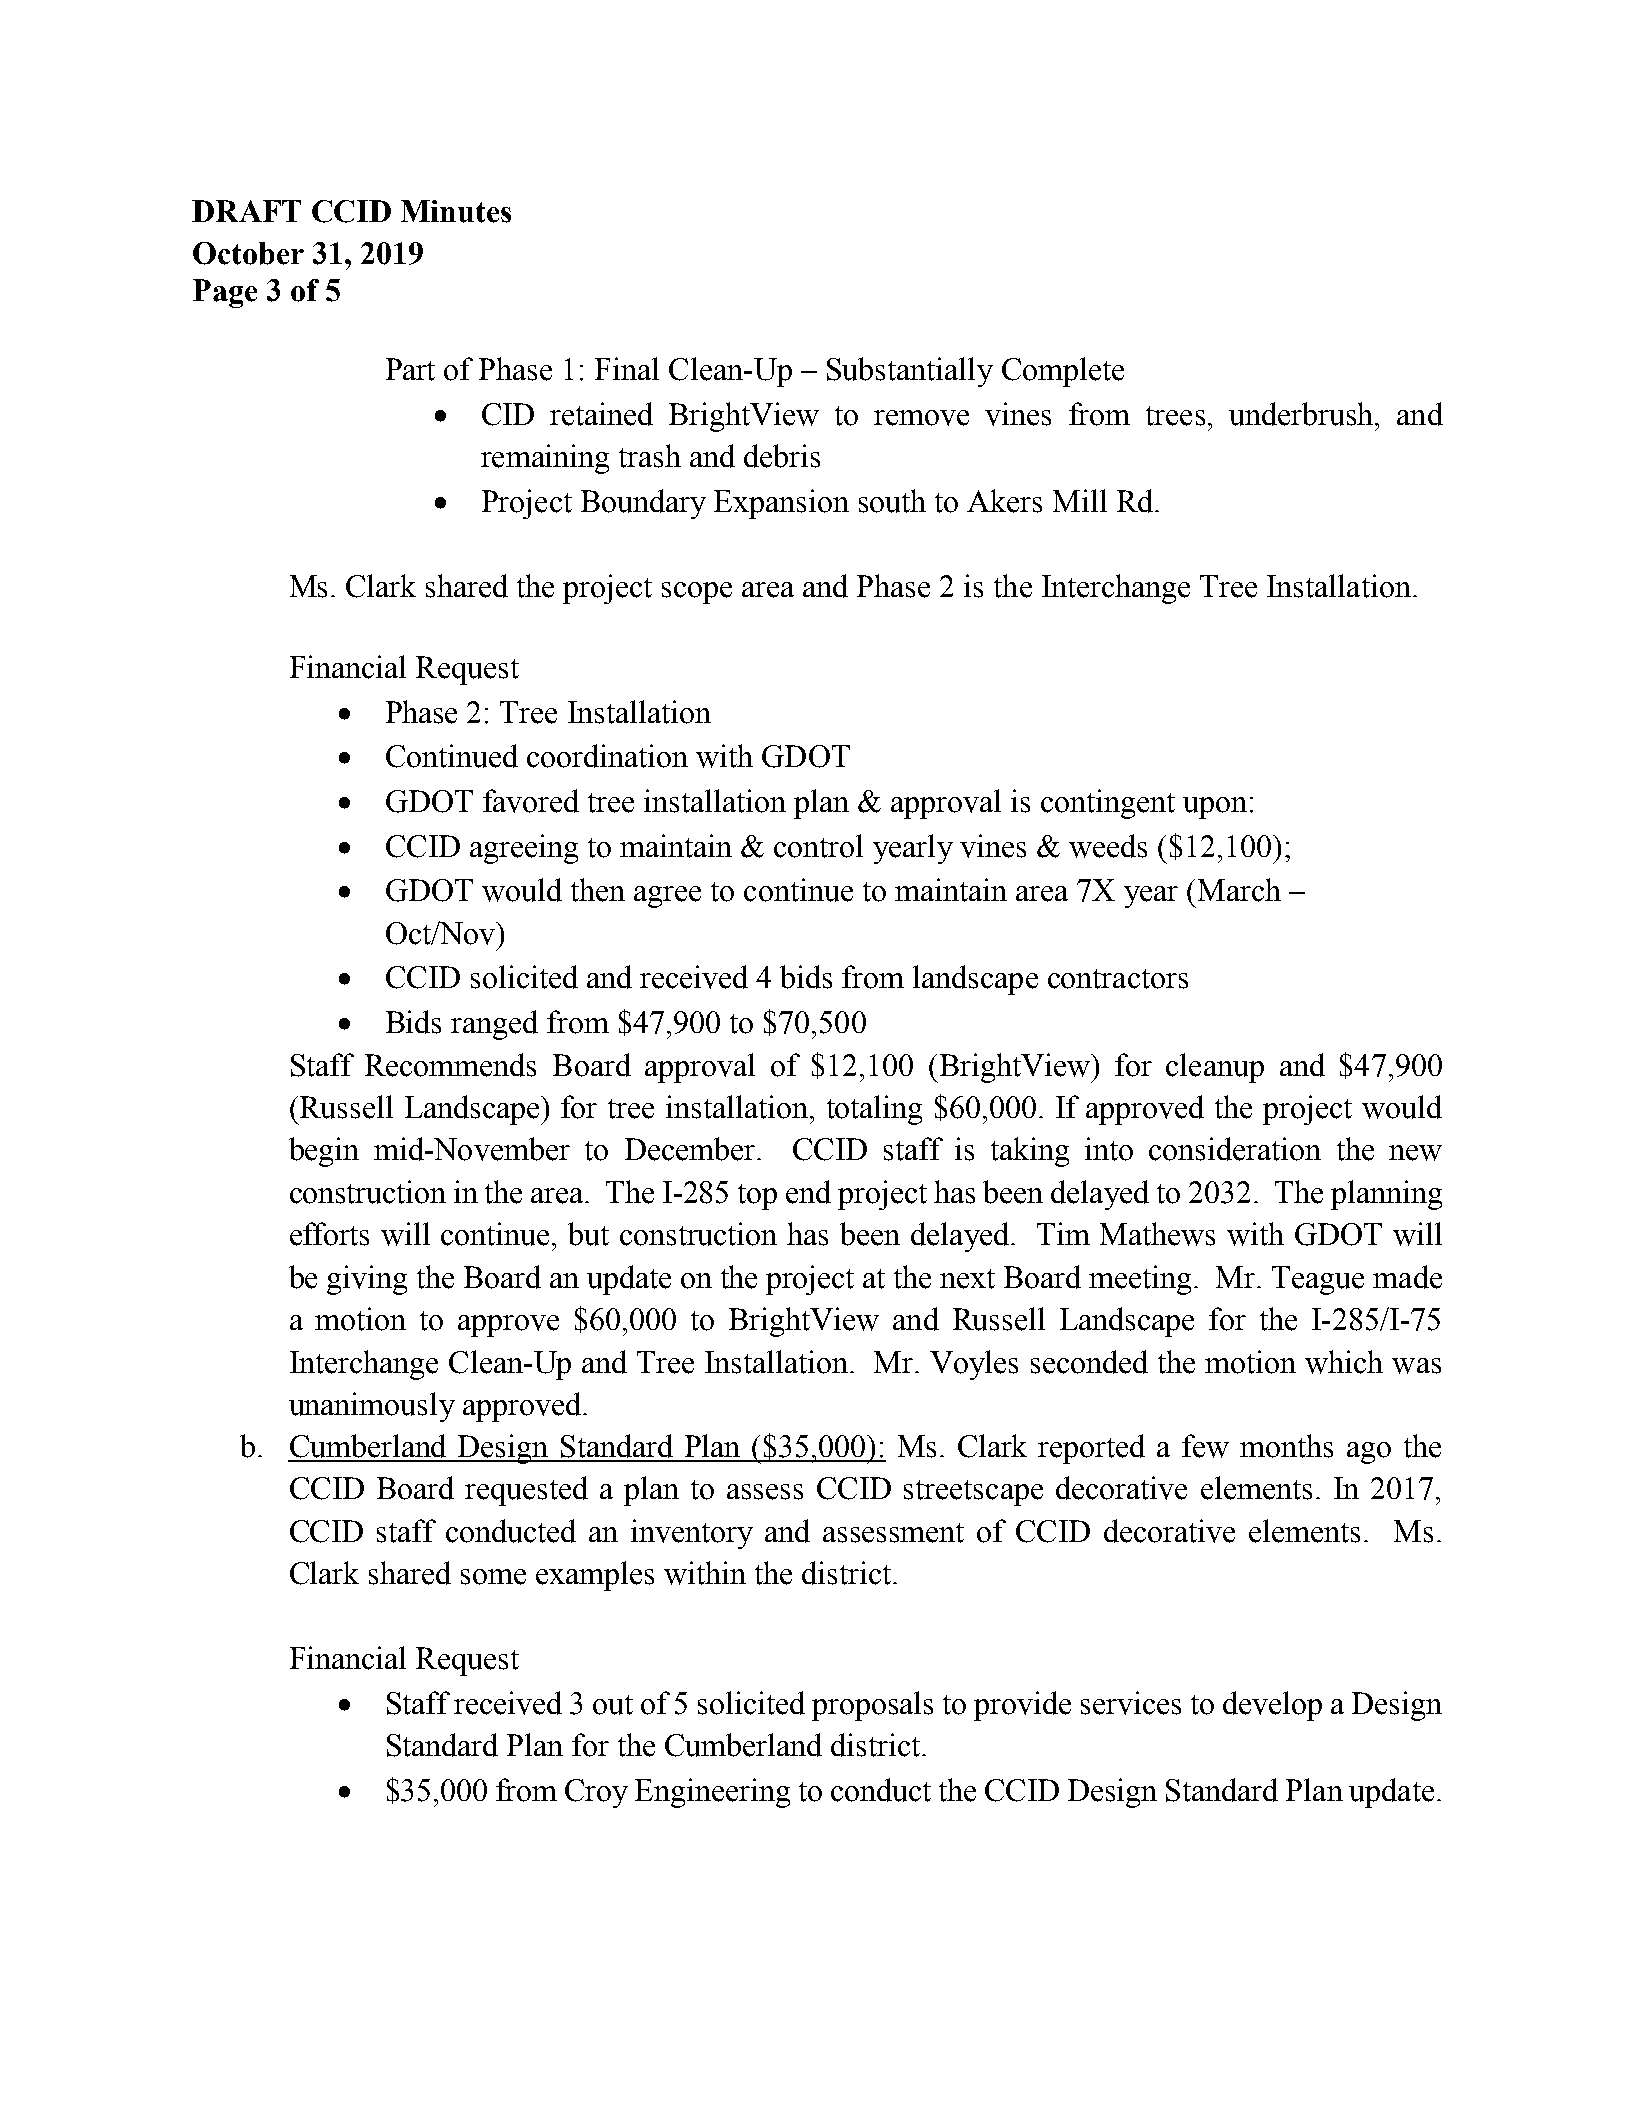  Describe the element at coordinates (1118, 979) in the screenshot. I see `contractors` at that location.
